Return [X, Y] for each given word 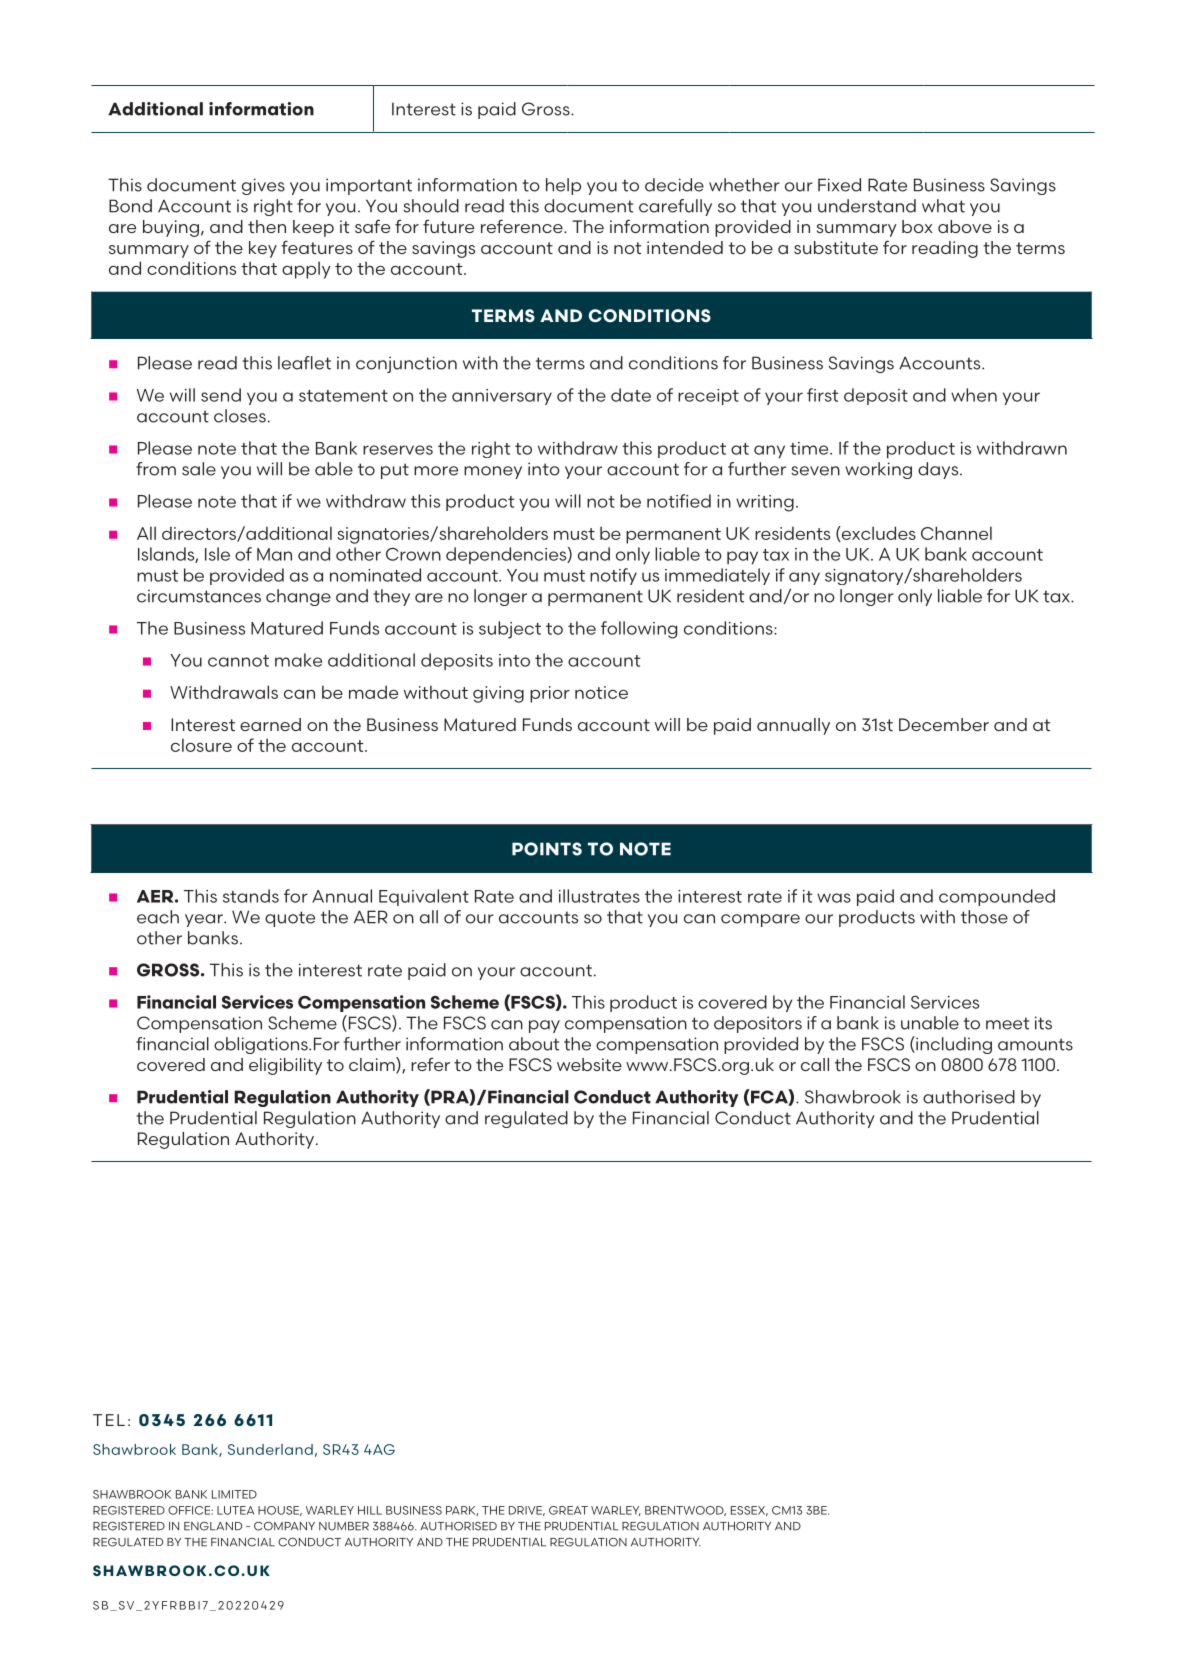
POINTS [547, 849]
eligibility [285, 1066]
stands [251, 896]
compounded [997, 897]
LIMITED [234, 1494]
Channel [956, 533]
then [267, 226]
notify [613, 576]
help [563, 186]
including [953, 1045]
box [917, 226]
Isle [217, 554]
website [589, 1064]
